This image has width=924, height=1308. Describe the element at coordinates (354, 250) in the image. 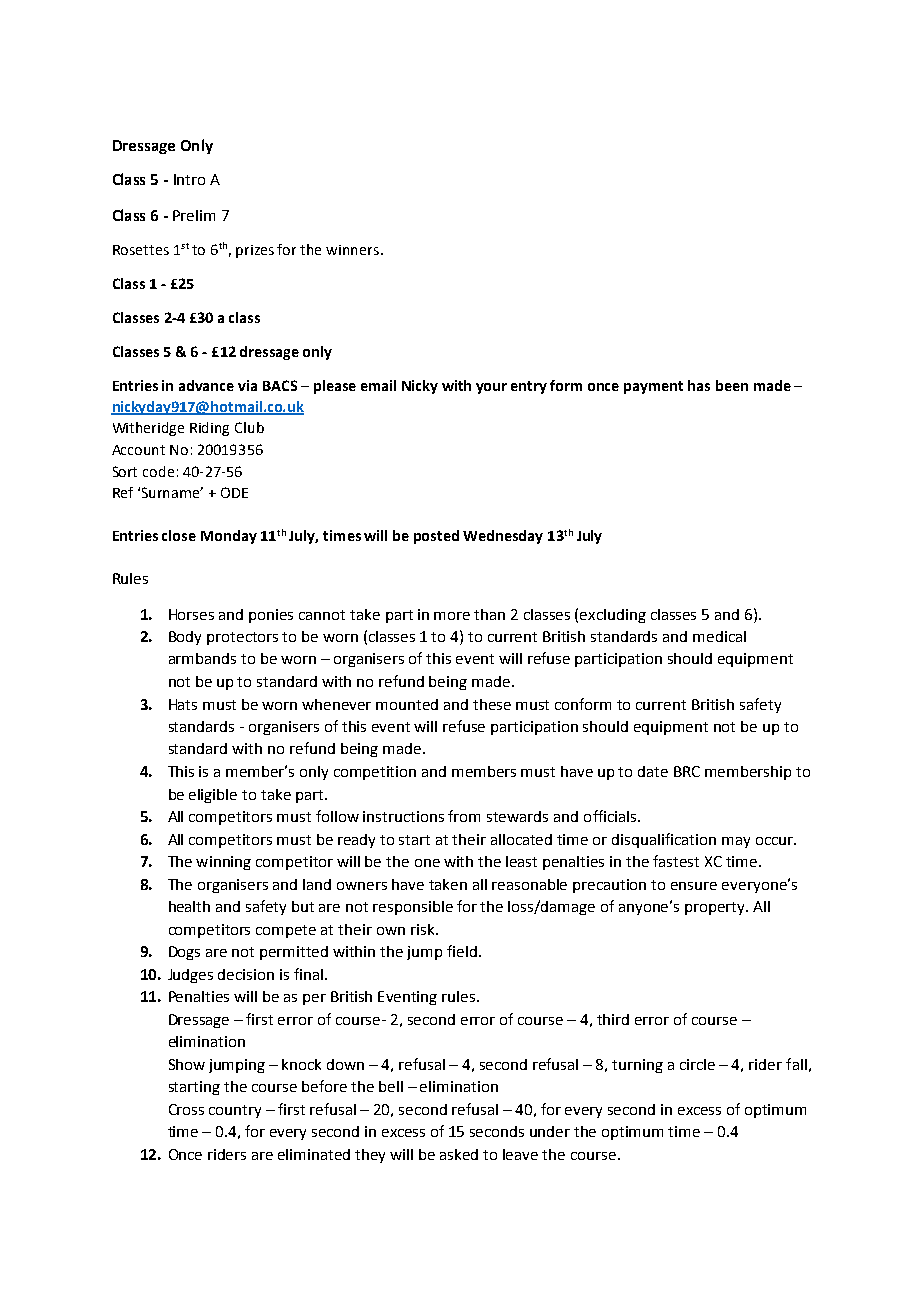

I see `winners` at that location.
